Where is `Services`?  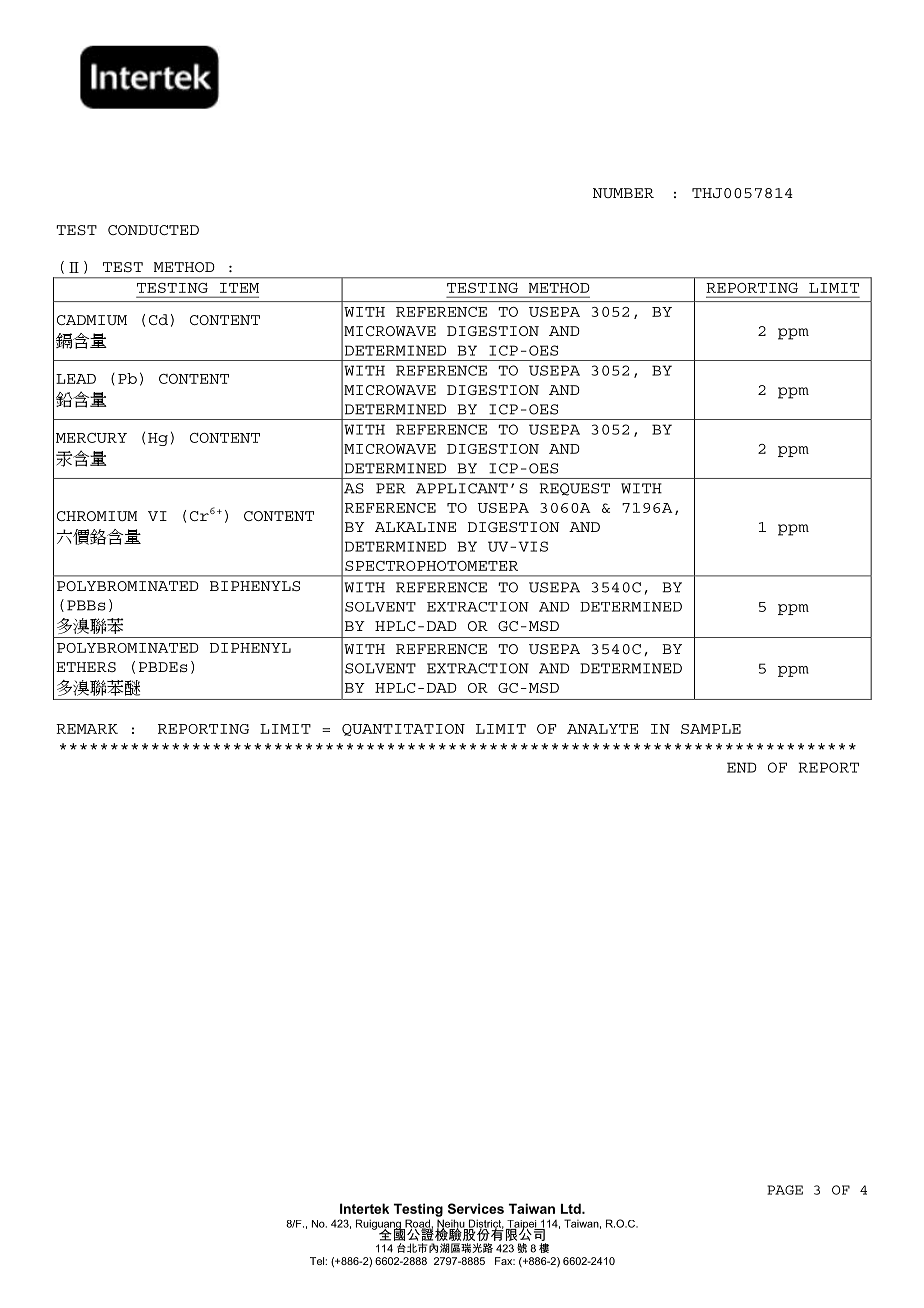 Services is located at coordinates (476, 1208).
